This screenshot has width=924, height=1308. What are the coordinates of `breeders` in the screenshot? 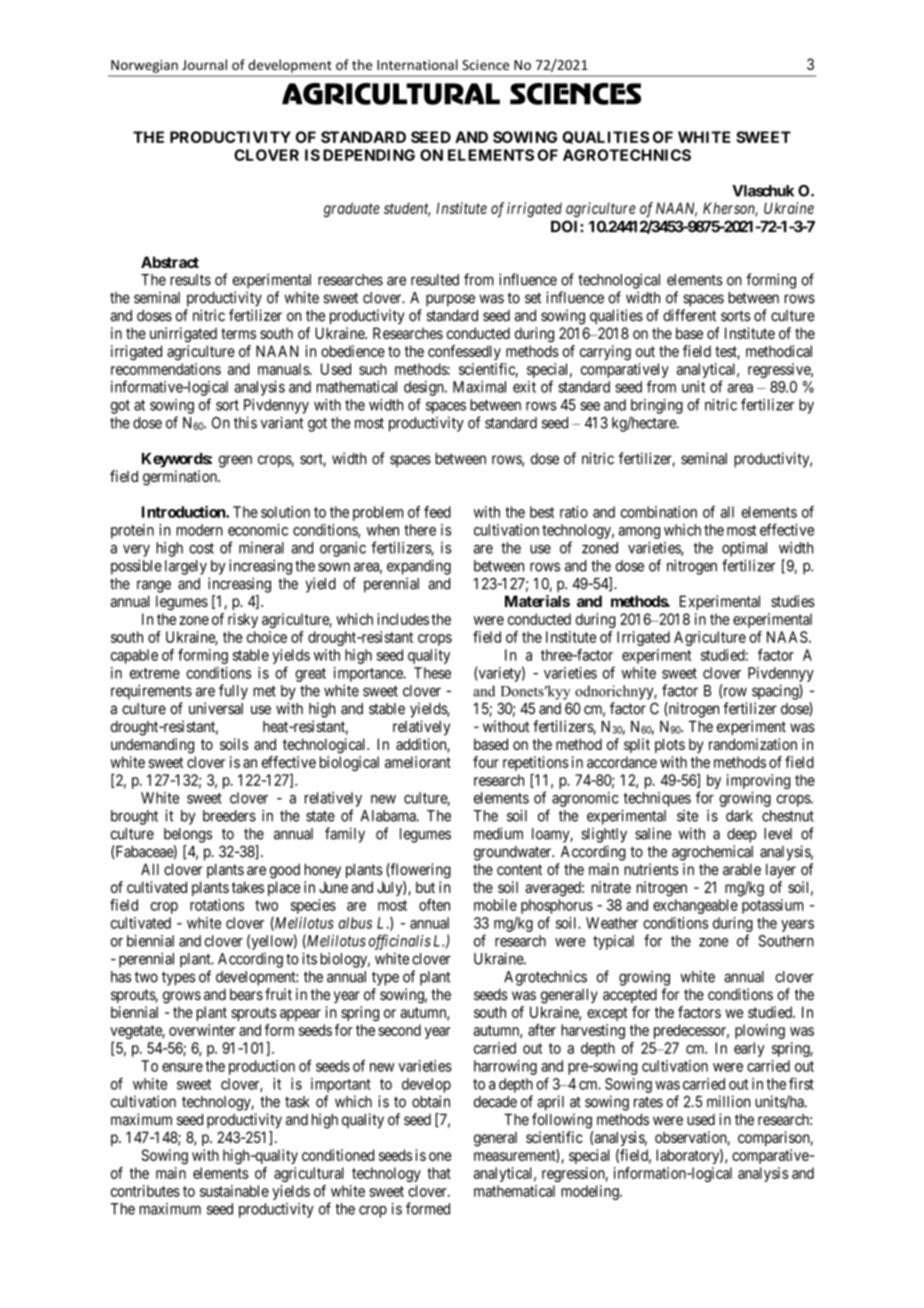 It's located at (229, 816).
